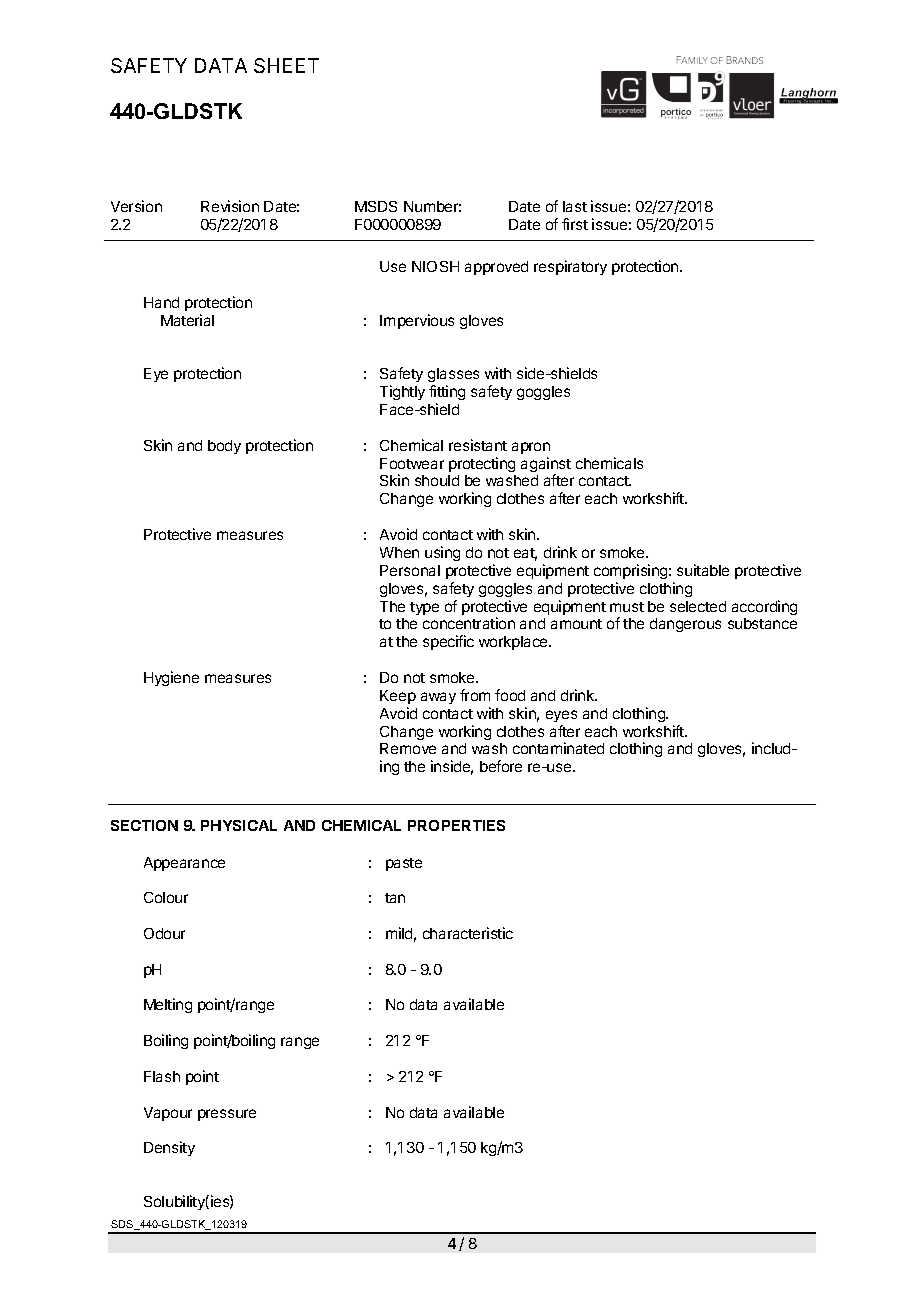  Describe the element at coordinates (404, 864) in the screenshot. I see `paste` at that location.
